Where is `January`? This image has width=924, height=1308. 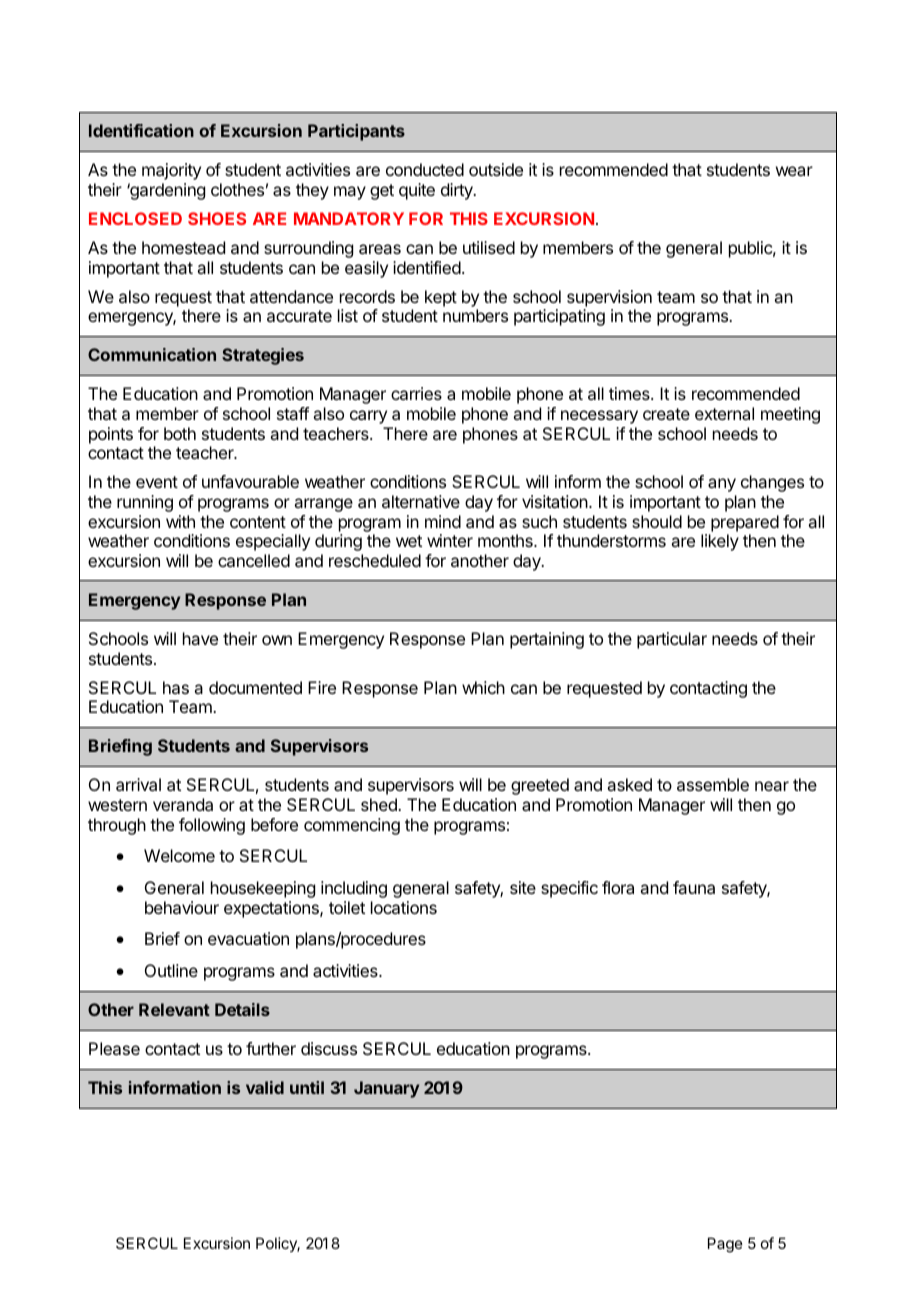 January is located at coordinates (386, 1089).
